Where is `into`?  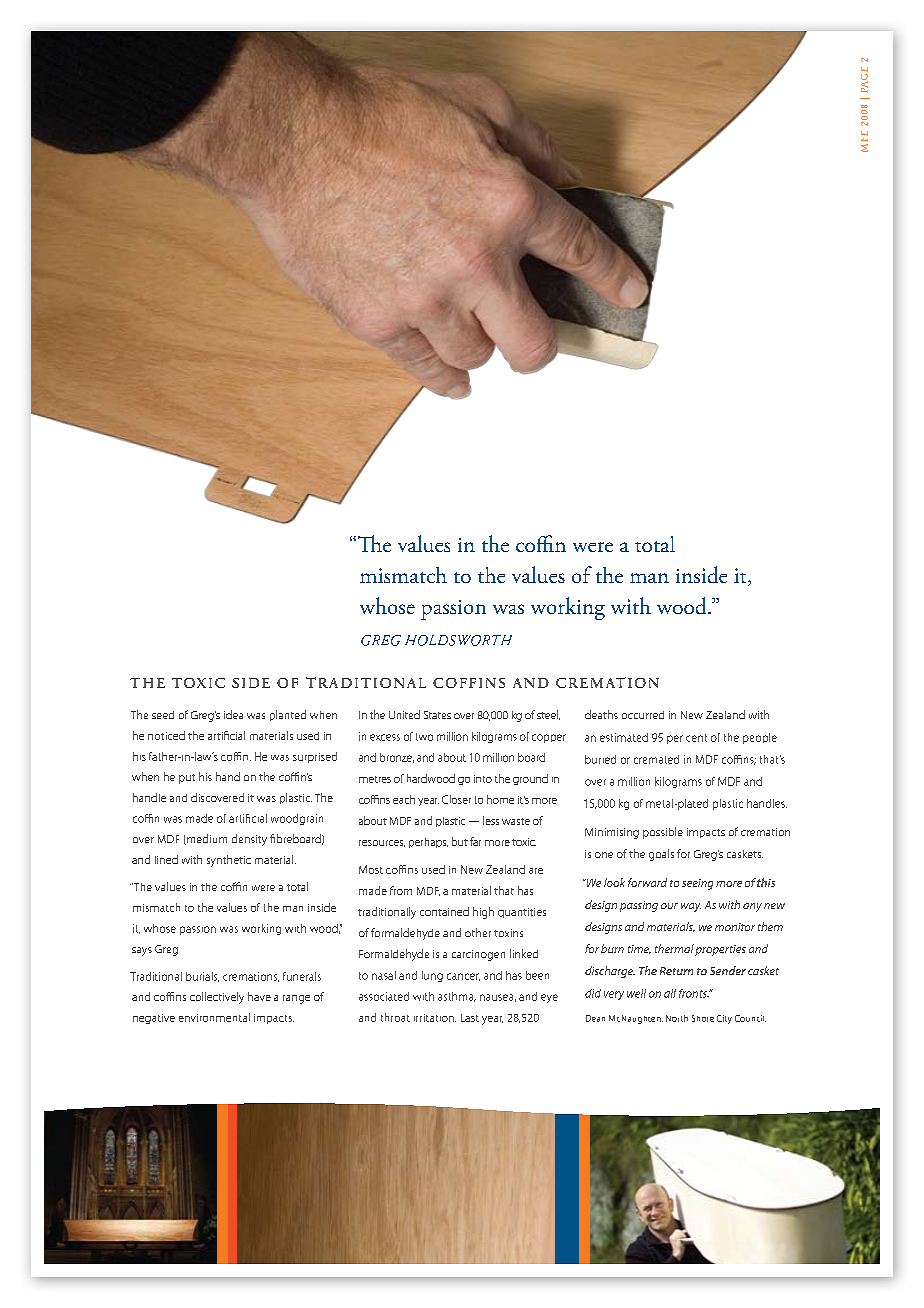
into is located at coordinates (483, 779).
